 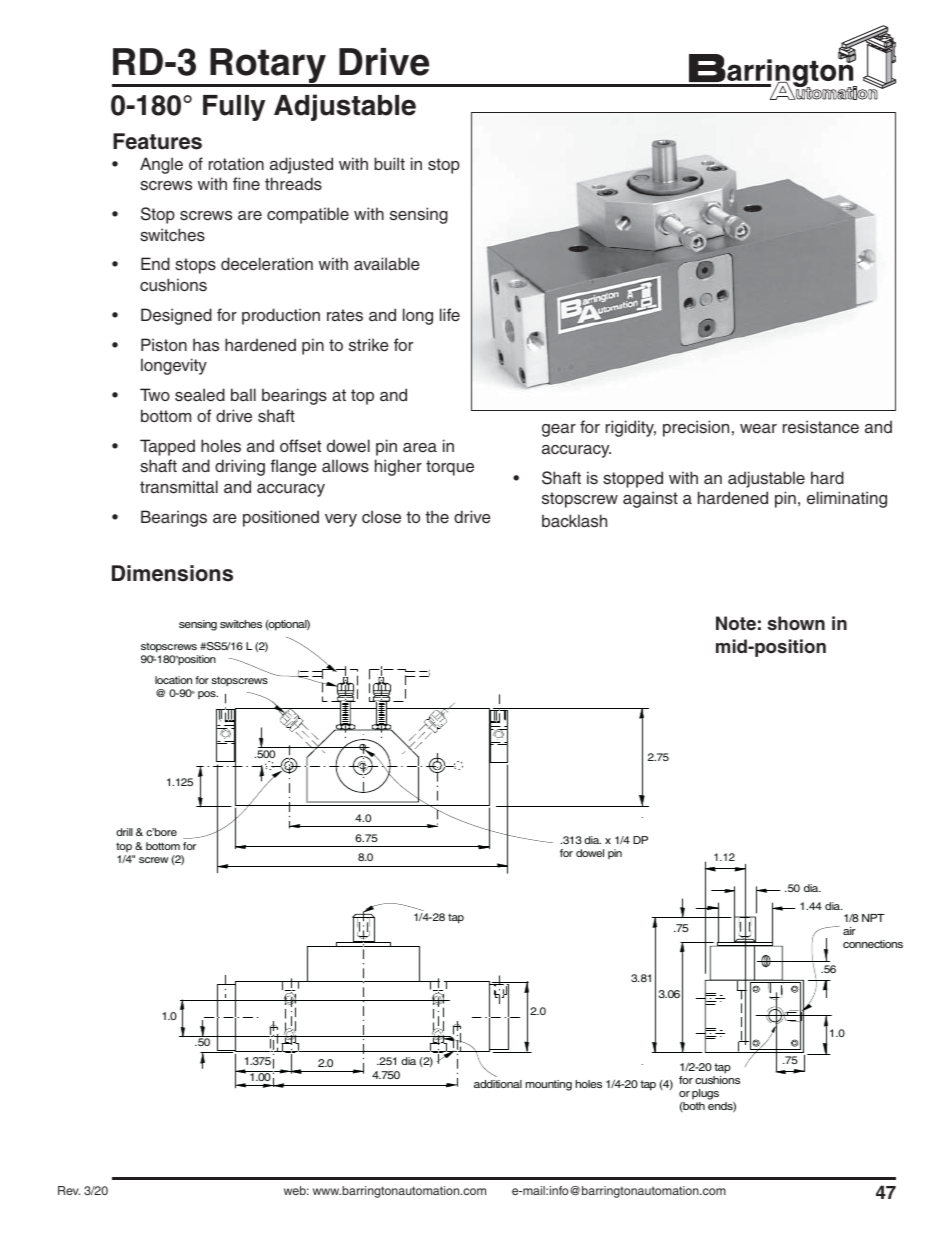 What do you see at coordinates (69, 1190) in the page?
I see `Rev` at bounding box center [69, 1190].
